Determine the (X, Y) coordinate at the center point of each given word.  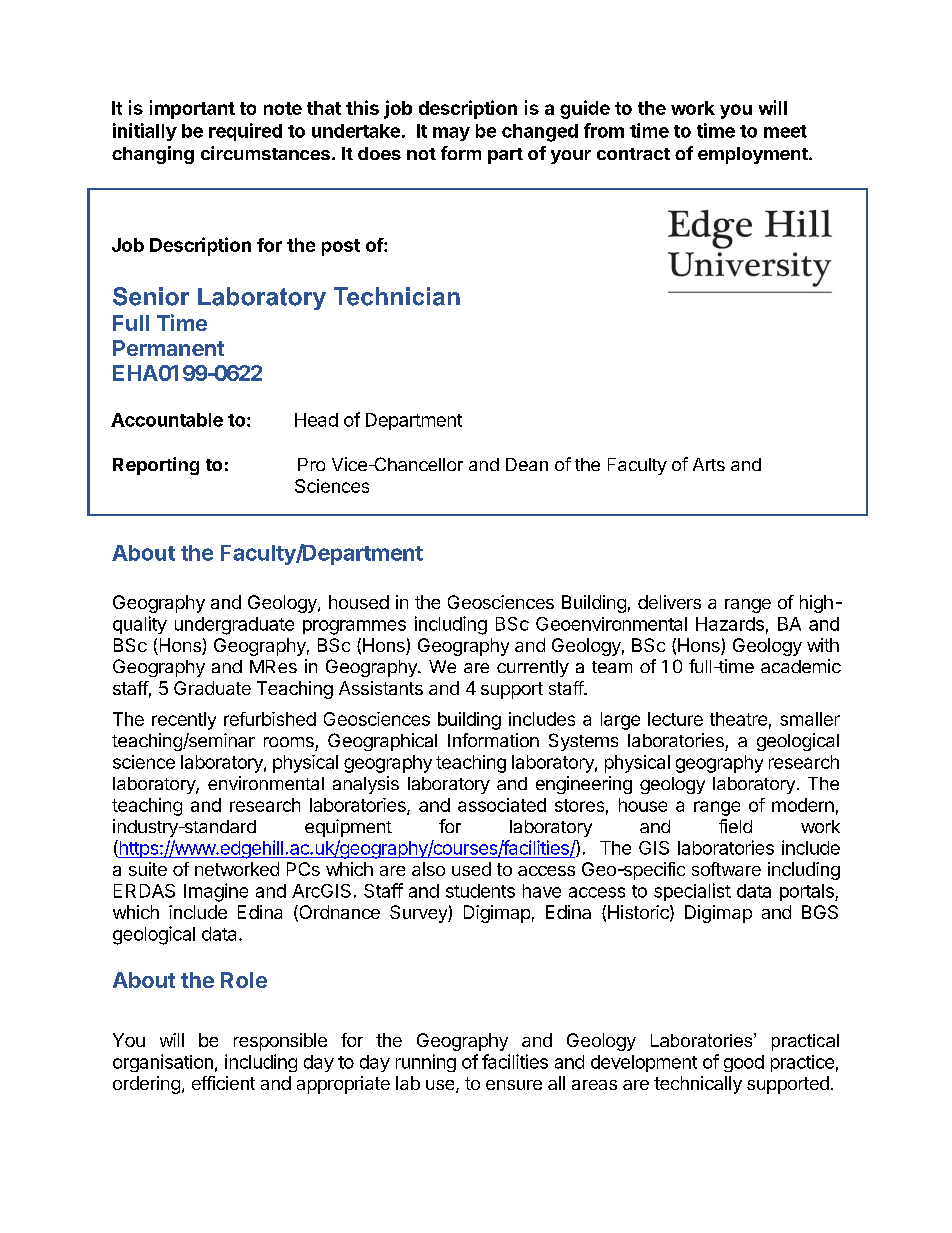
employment (754, 155)
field (735, 826)
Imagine (216, 892)
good (744, 1063)
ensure (514, 1085)
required (245, 132)
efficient (223, 1083)
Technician (397, 296)
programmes (354, 627)
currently (533, 668)
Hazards (730, 624)
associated (502, 805)
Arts (709, 464)
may (451, 134)
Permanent (168, 348)
